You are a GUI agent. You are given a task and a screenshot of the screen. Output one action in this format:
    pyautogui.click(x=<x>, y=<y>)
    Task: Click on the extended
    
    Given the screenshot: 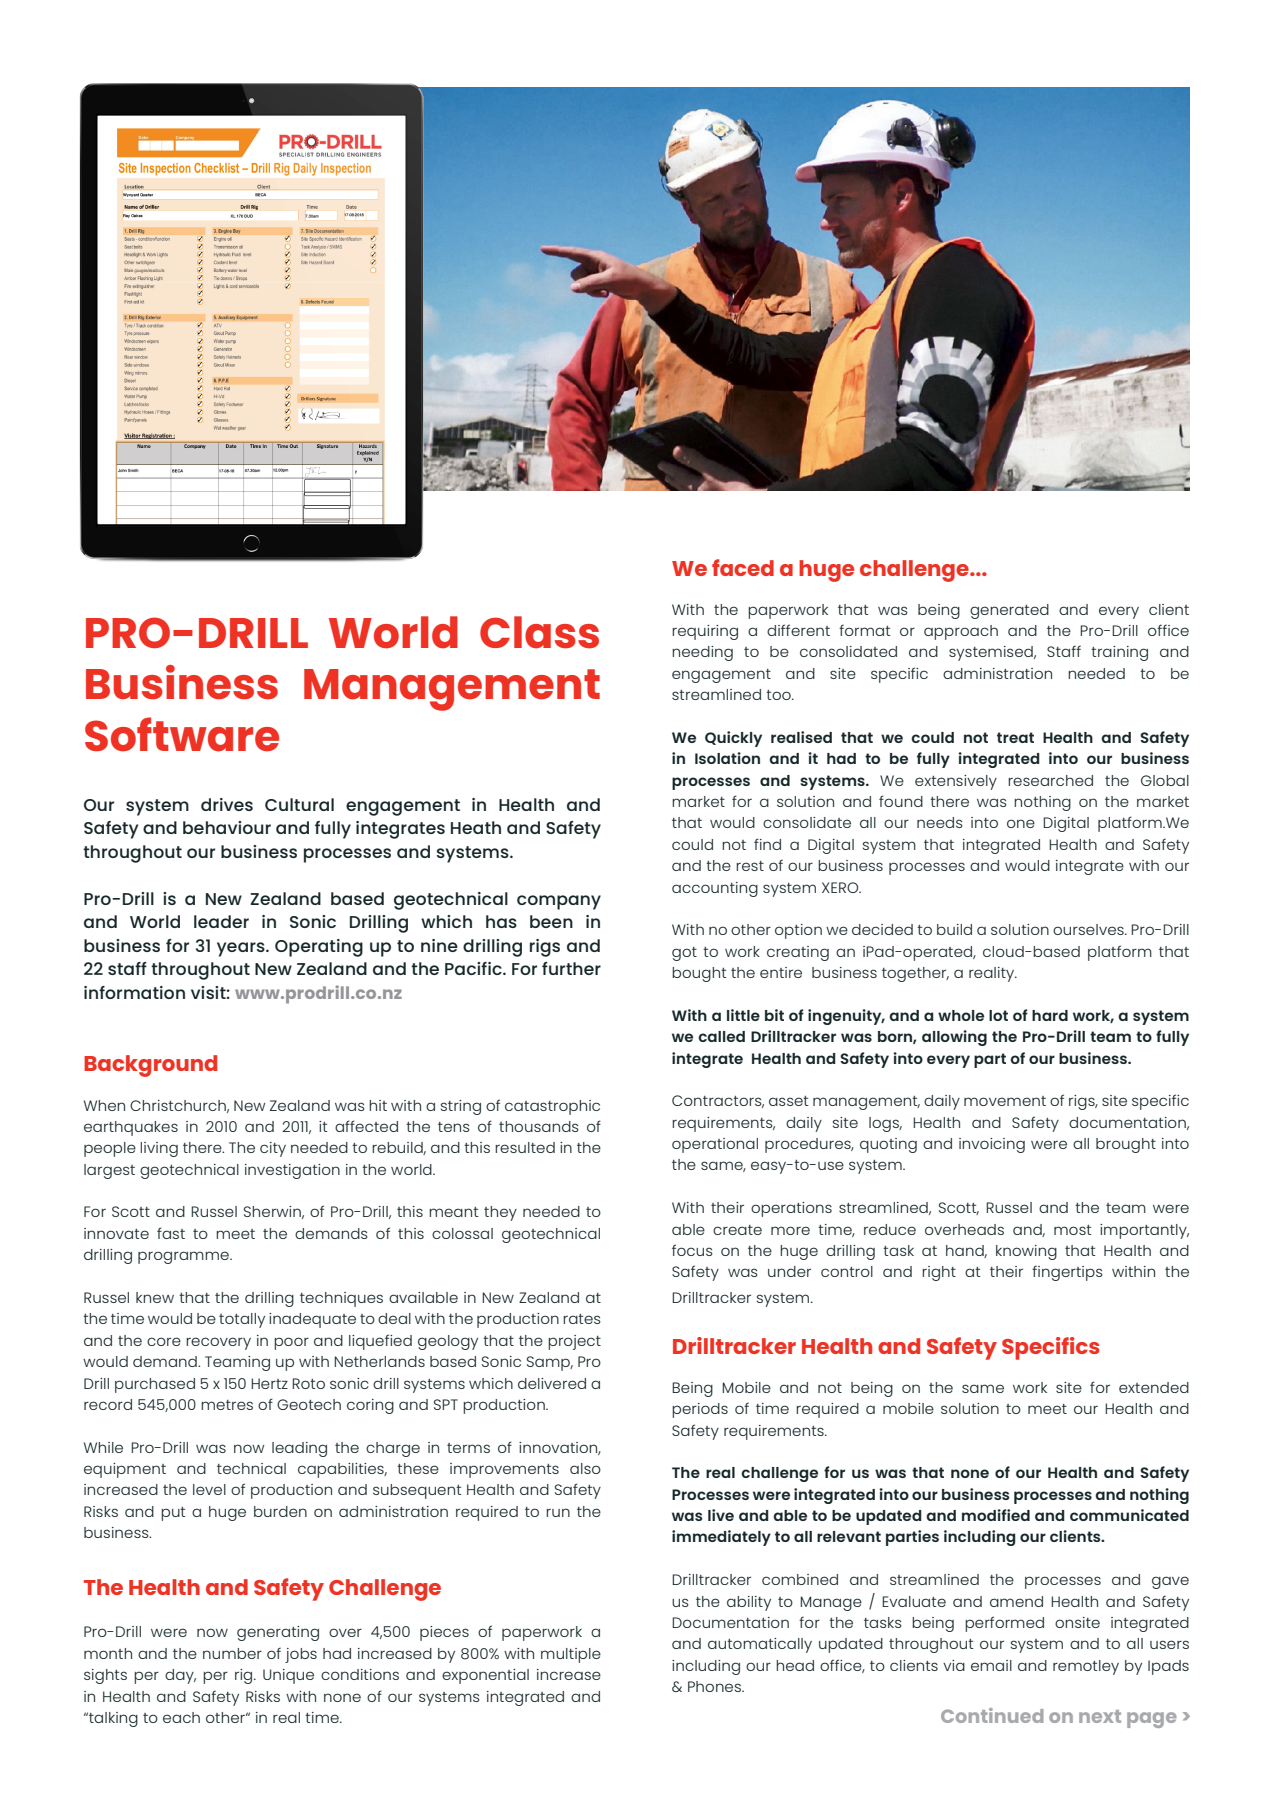 What is the action you would take?
    pyautogui.click(x=1154, y=1387)
